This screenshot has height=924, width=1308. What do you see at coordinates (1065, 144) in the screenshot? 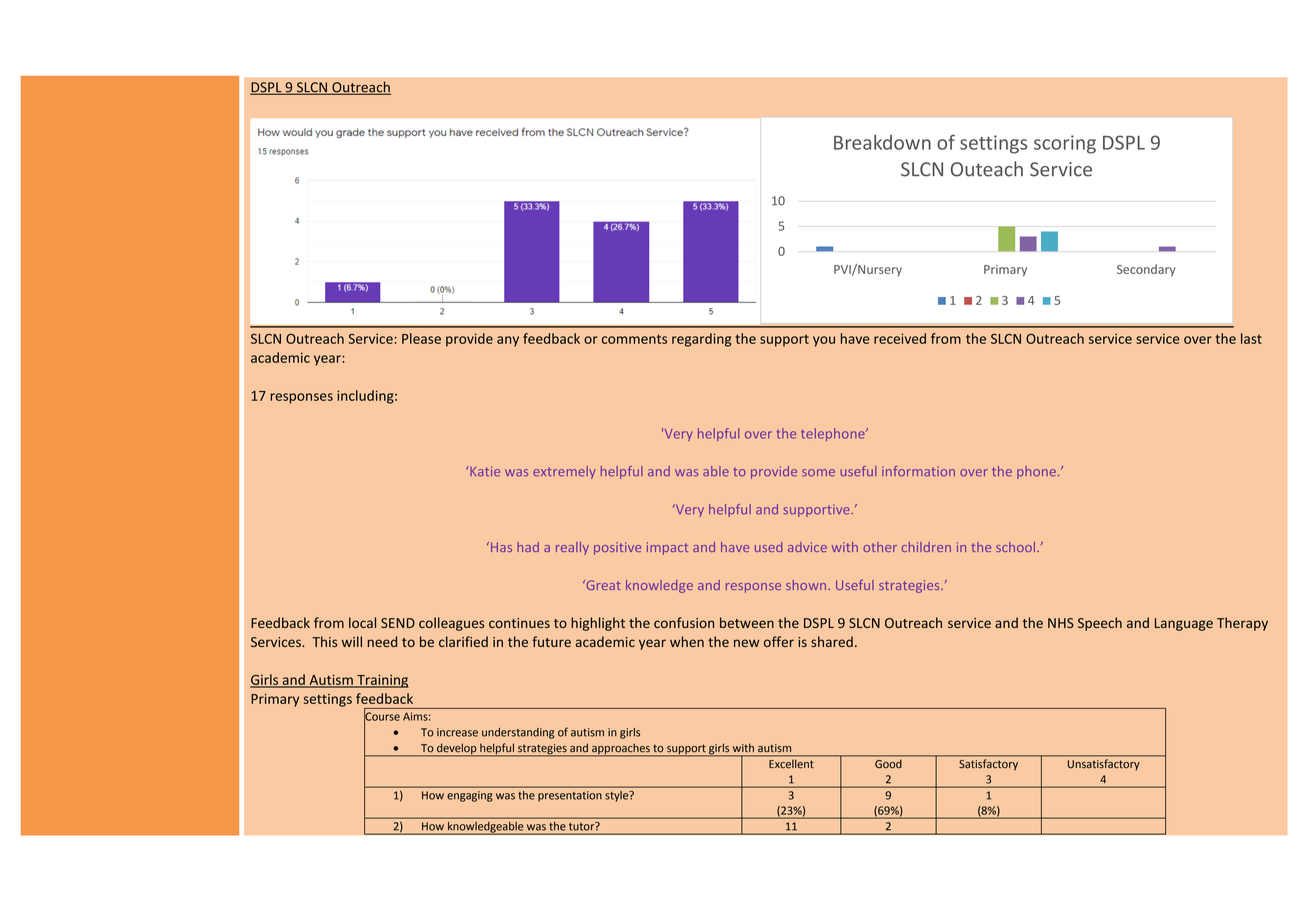
I see `scoring` at bounding box center [1065, 144].
